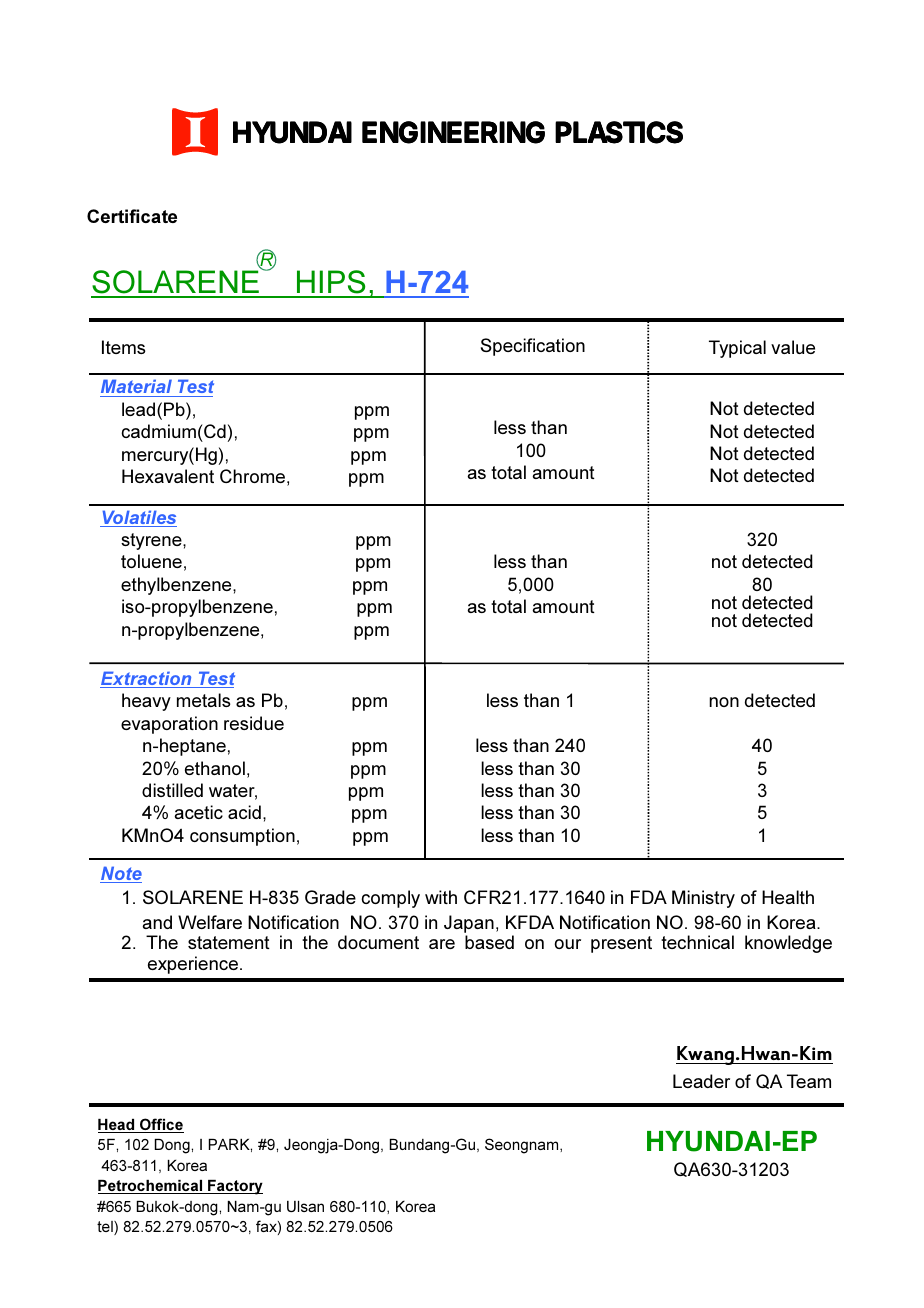 The height and width of the screenshot is (1308, 924). What do you see at coordinates (533, 347) in the screenshot?
I see `Specification` at bounding box center [533, 347].
